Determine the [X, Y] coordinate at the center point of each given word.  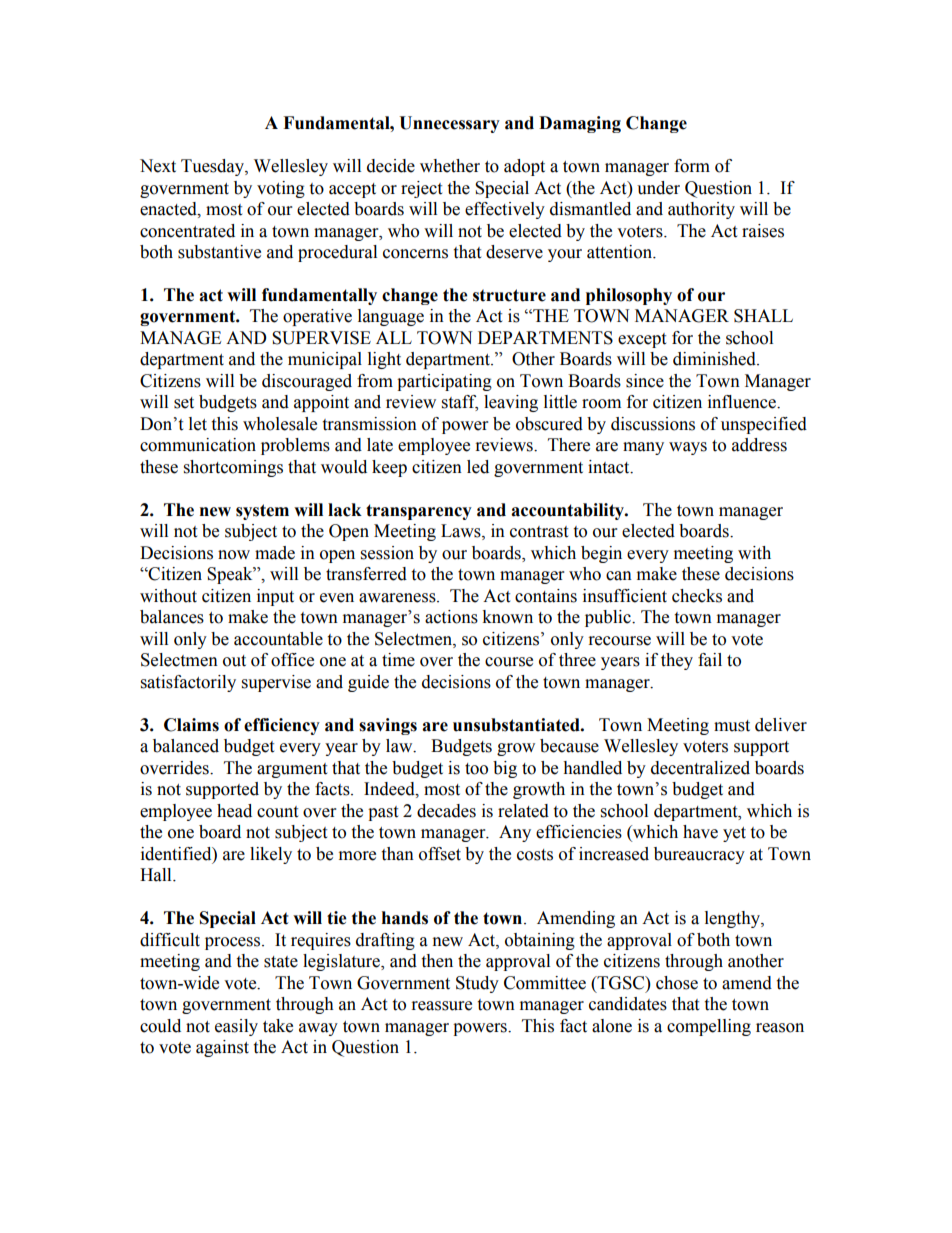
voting [281, 189]
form [692, 166]
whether [450, 166]
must [732, 726]
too [476, 769]
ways [688, 448]
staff [460, 403]
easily [236, 1027]
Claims [191, 725]
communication [198, 445]
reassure [442, 1006]
